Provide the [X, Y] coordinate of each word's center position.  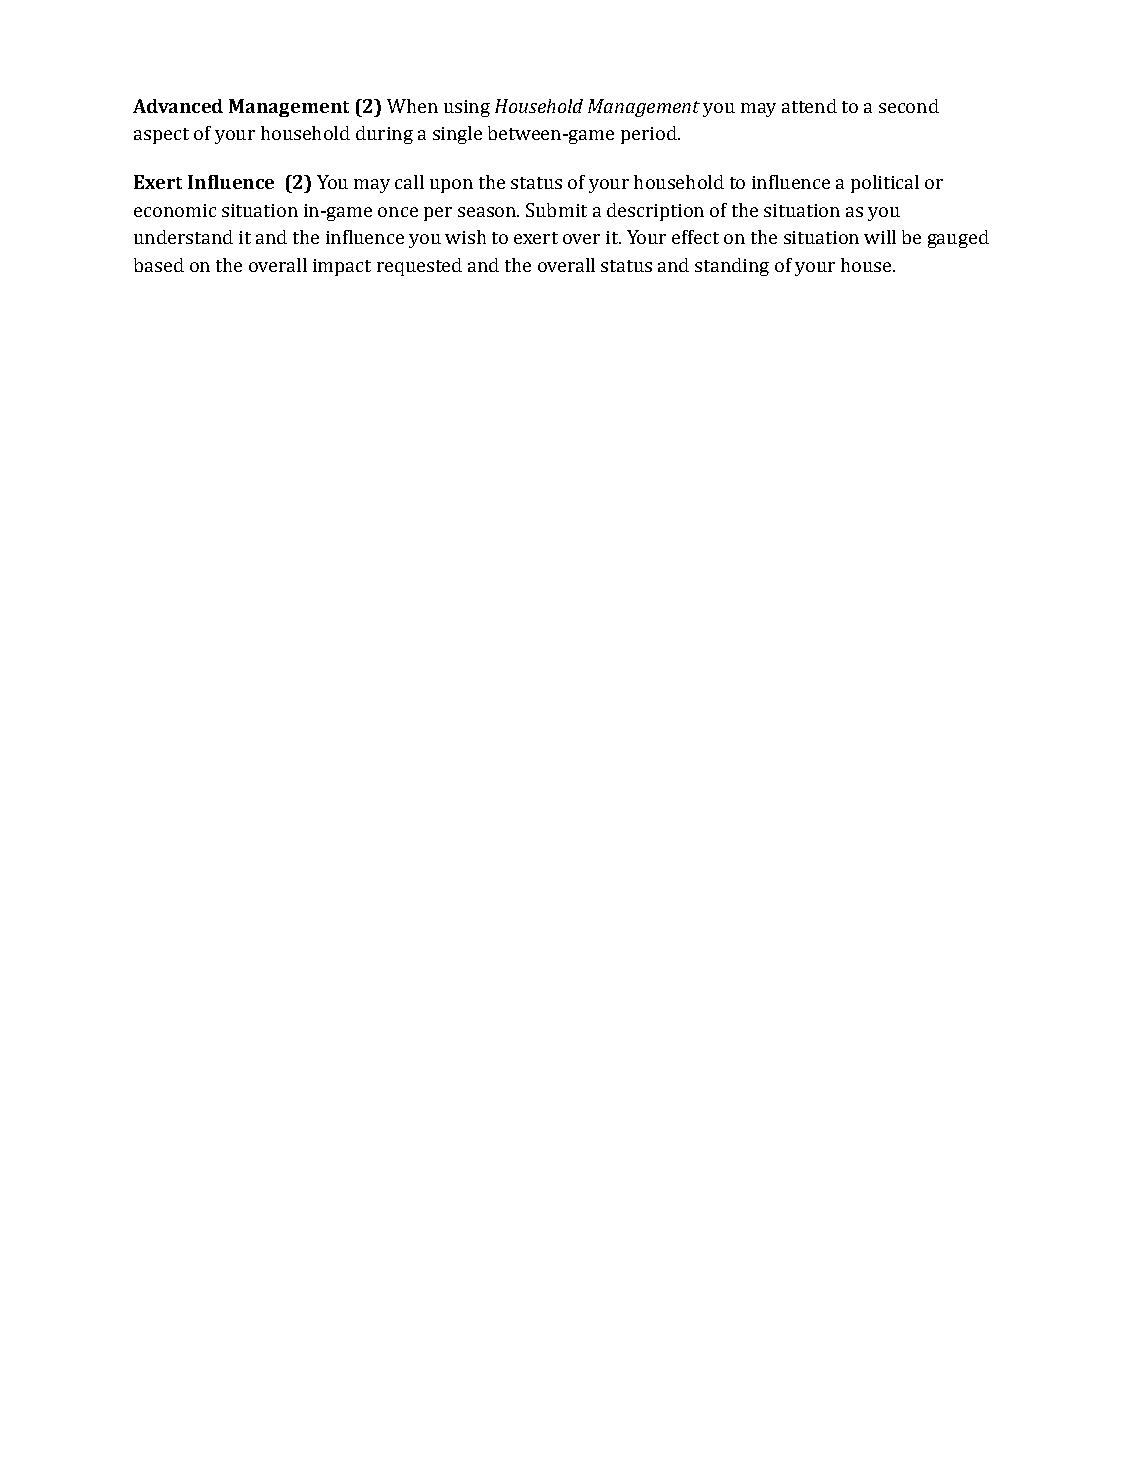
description [655, 212]
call [409, 182]
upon [451, 186]
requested [419, 267]
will [880, 237]
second [909, 106]
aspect [161, 136]
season [488, 212]
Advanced [178, 106]
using [467, 108]
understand [183, 237]
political [885, 184]
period [650, 135]
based [159, 265]
